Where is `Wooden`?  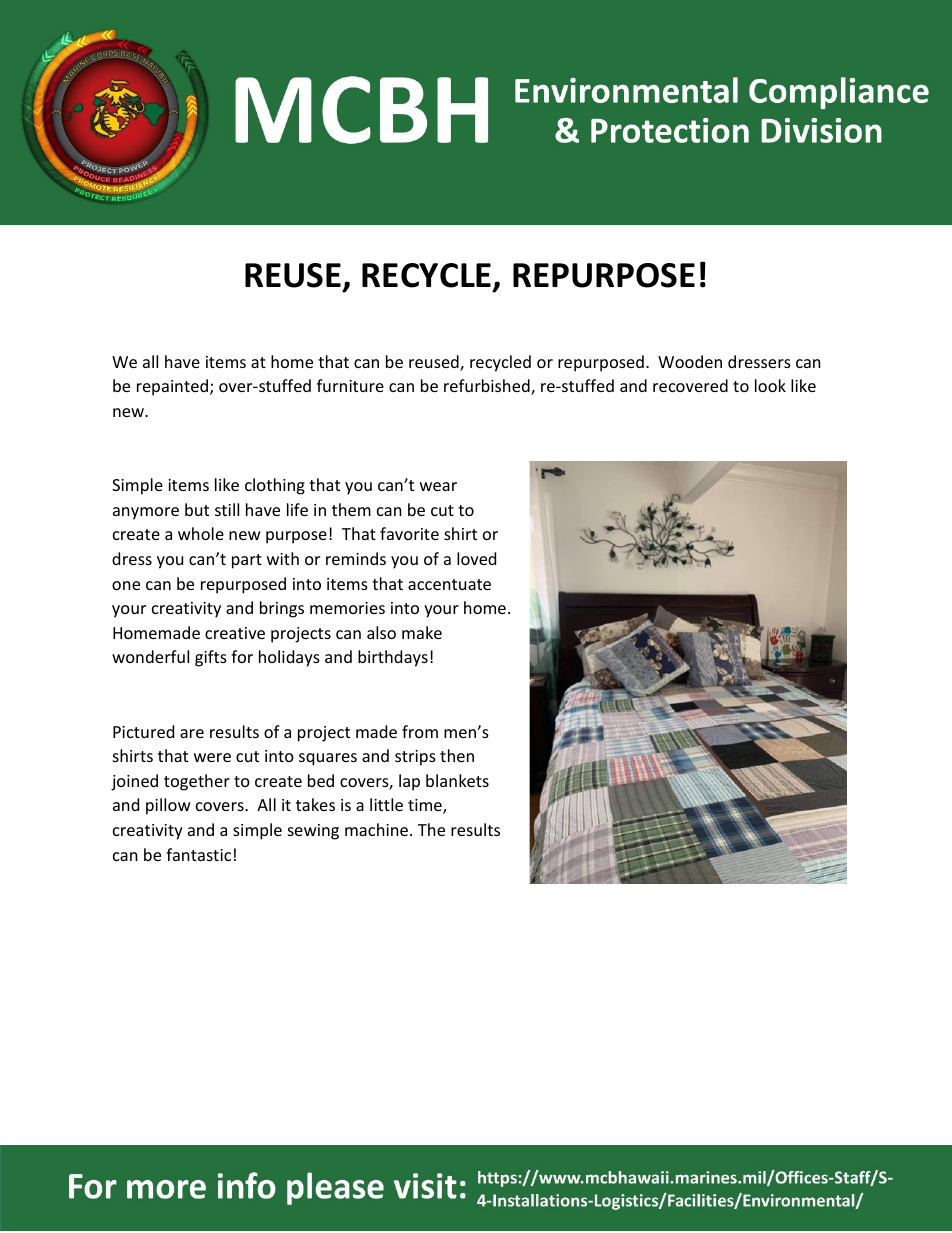 Wooden is located at coordinates (690, 361).
